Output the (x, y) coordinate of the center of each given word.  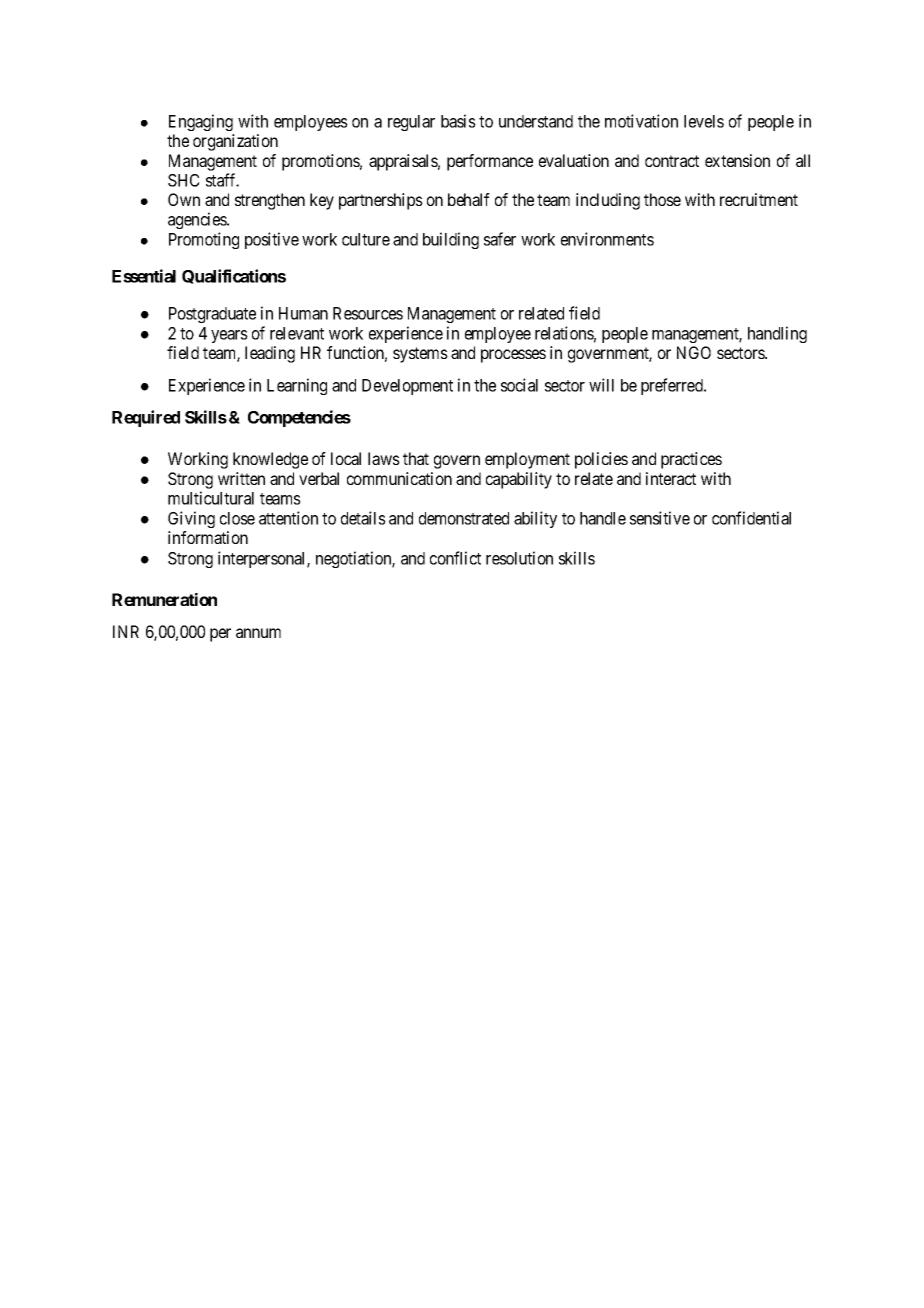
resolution (519, 558)
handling (777, 334)
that (416, 458)
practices (691, 460)
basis (458, 121)
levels (704, 121)
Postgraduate (212, 315)
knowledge (270, 460)
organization (235, 142)
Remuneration (164, 599)
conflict (455, 558)
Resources (368, 313)
